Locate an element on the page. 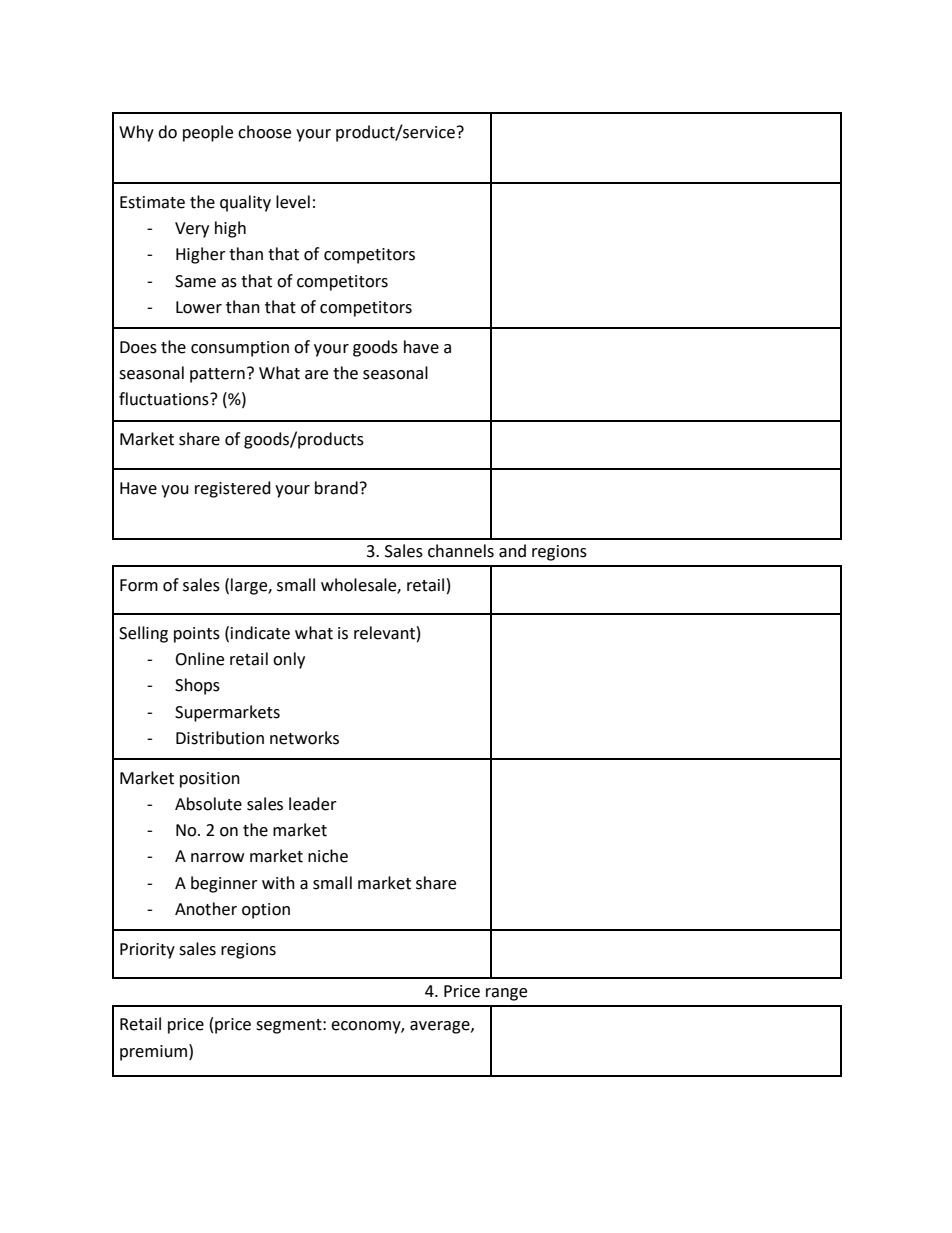 The width and height of the page is (952, 1233). people is located at coordinates (208, 133).
